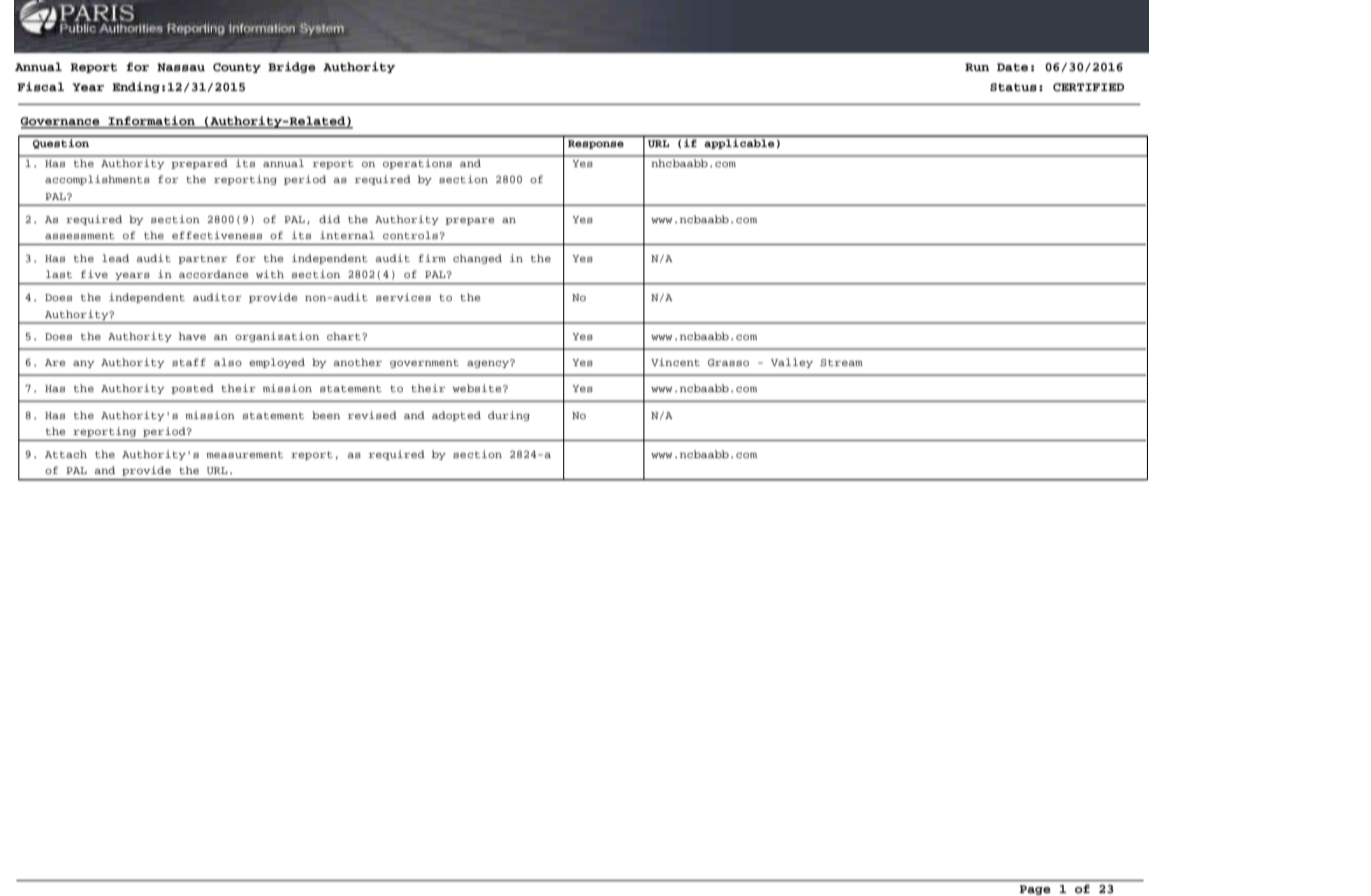  I want to click on changed, so click(477, 259).
